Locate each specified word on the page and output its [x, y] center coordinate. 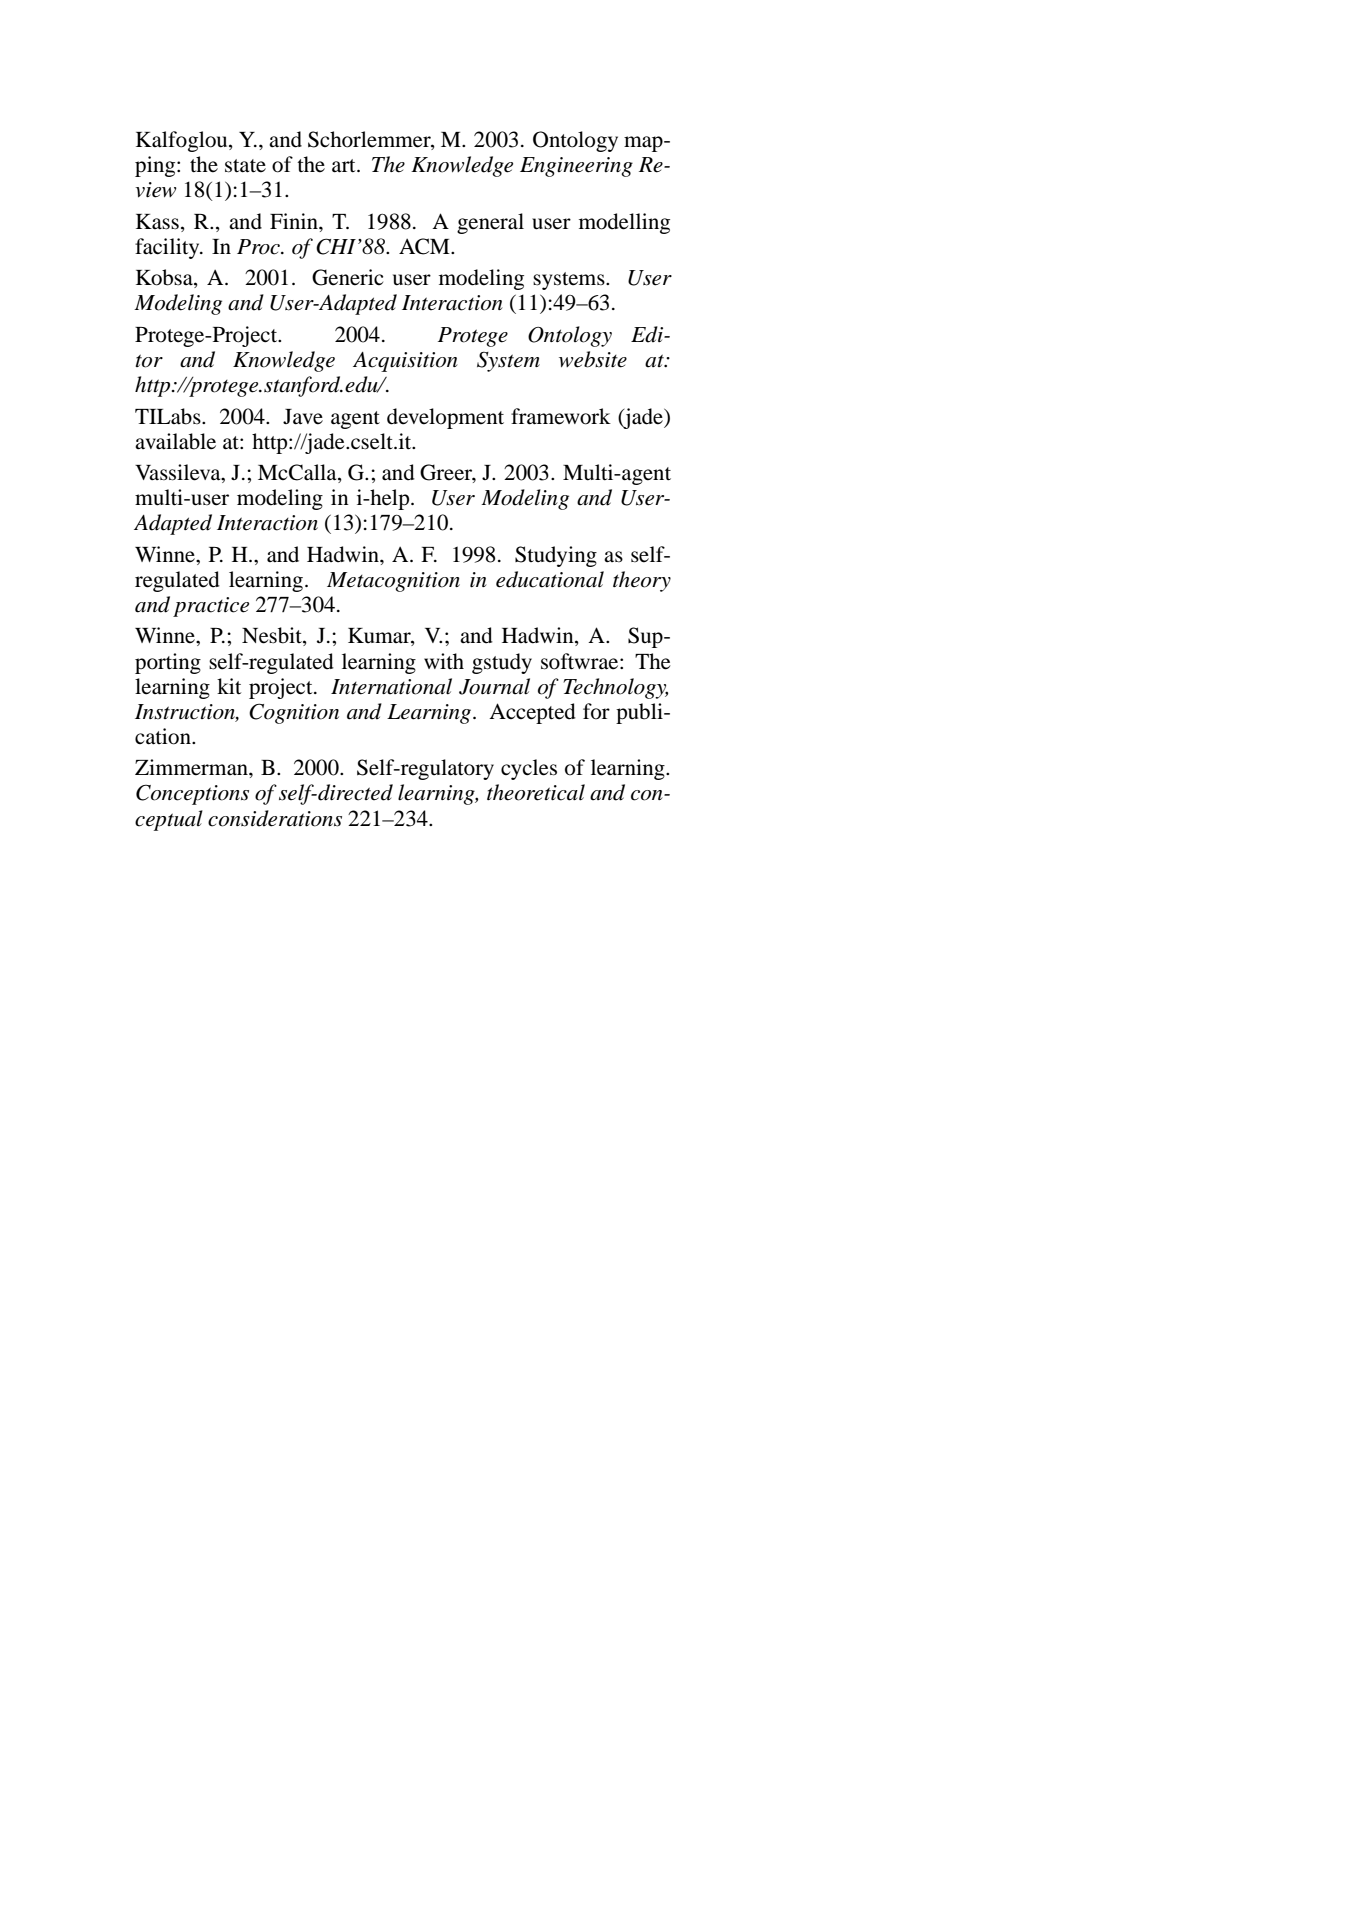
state [245, 166]
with [444, 661]
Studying [556, 556]
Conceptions [192, 794]
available [175, 441]
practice [211, 607]
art [345, 166]
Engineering [576, 167]
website [593, 359]
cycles [529, 769]
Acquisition [405, 362]
